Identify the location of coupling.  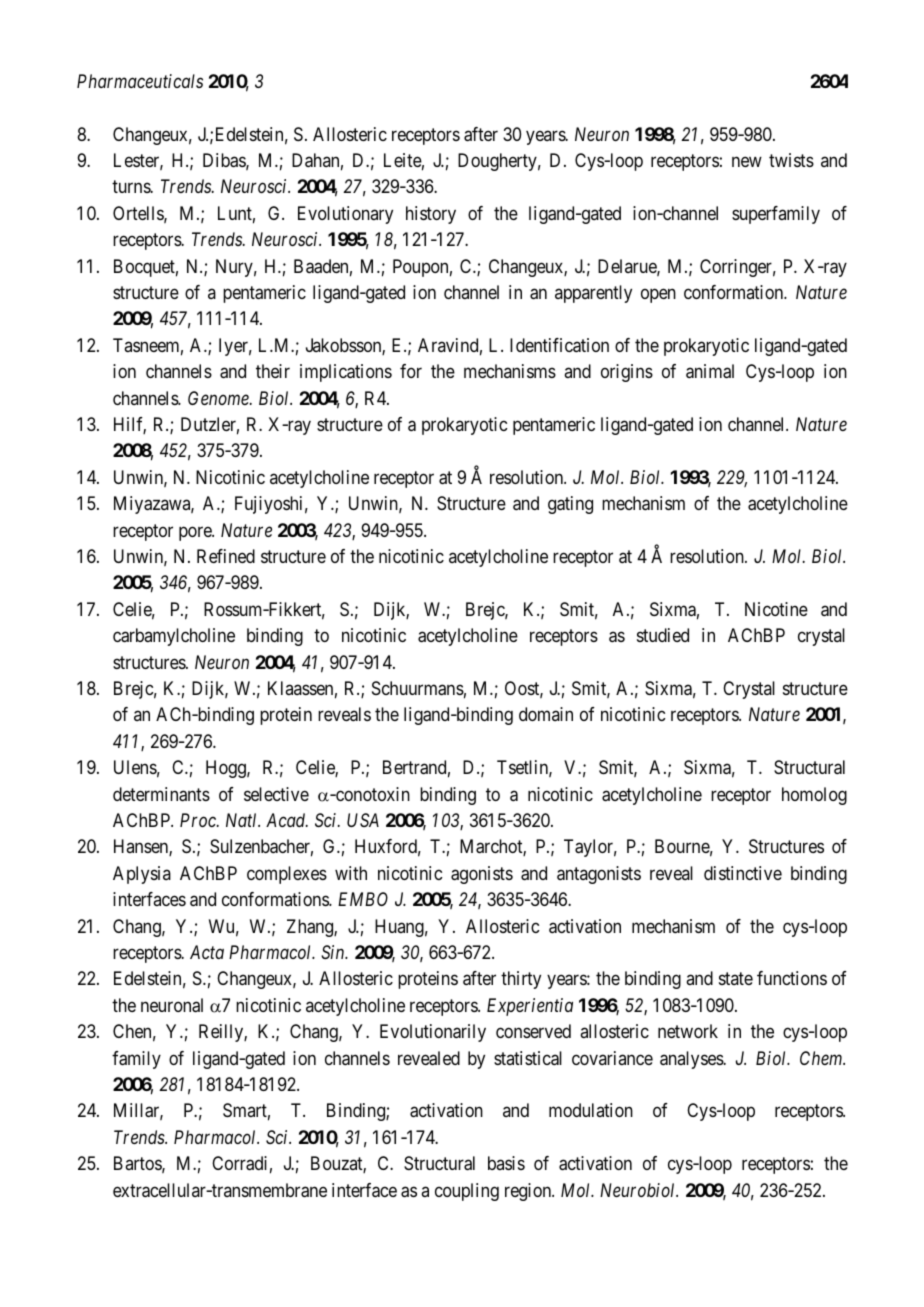
(467, 1192).
